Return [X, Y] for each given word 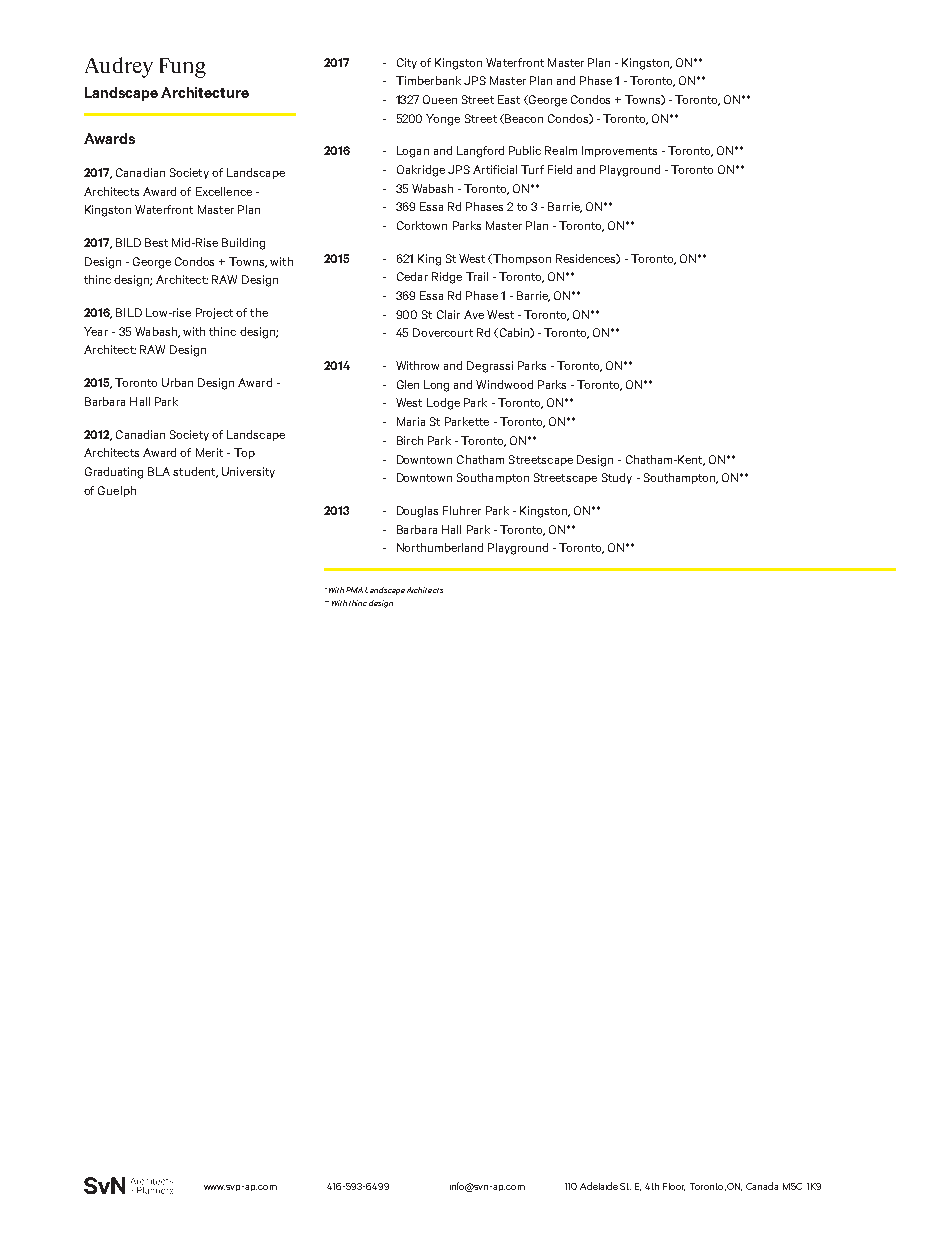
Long [436, 386]
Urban [177, 382]
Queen [440, 99]
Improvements [619, 151]
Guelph [117, 491]
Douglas [417, 512]
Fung [183, 68]
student [195, 472]
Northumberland [440, 547]
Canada [762, 1186]
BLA [159, 471]
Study [617, 478]
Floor [674, 1187]
